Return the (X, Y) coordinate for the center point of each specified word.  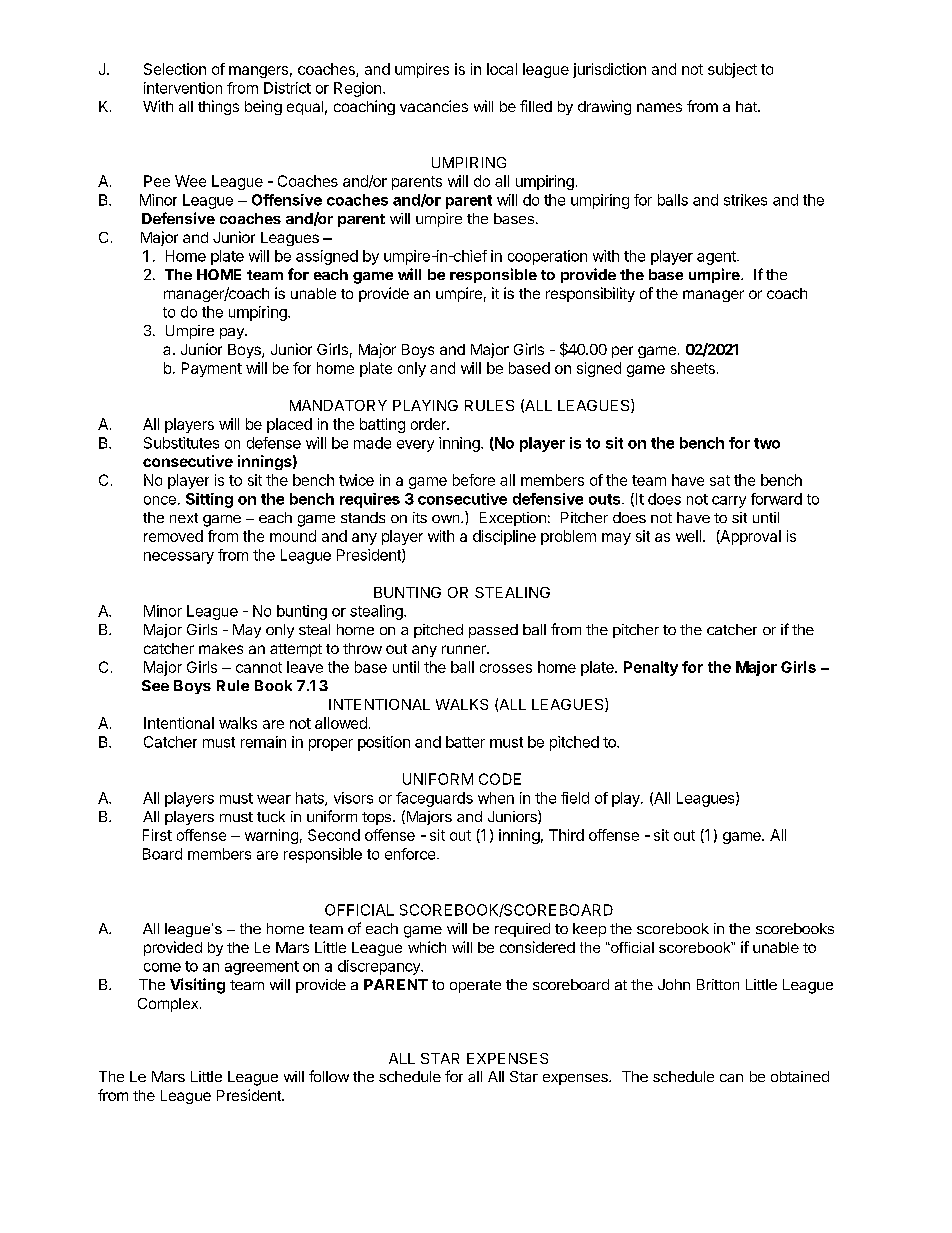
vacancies (434, 106)
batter (465, 742)
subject (732, 70)
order (429, 424)
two (767, 443)
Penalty (651, 668)
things (218, 107)
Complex (168, 1005)
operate (475, 986)
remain (263, 742)
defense (274, 443)
